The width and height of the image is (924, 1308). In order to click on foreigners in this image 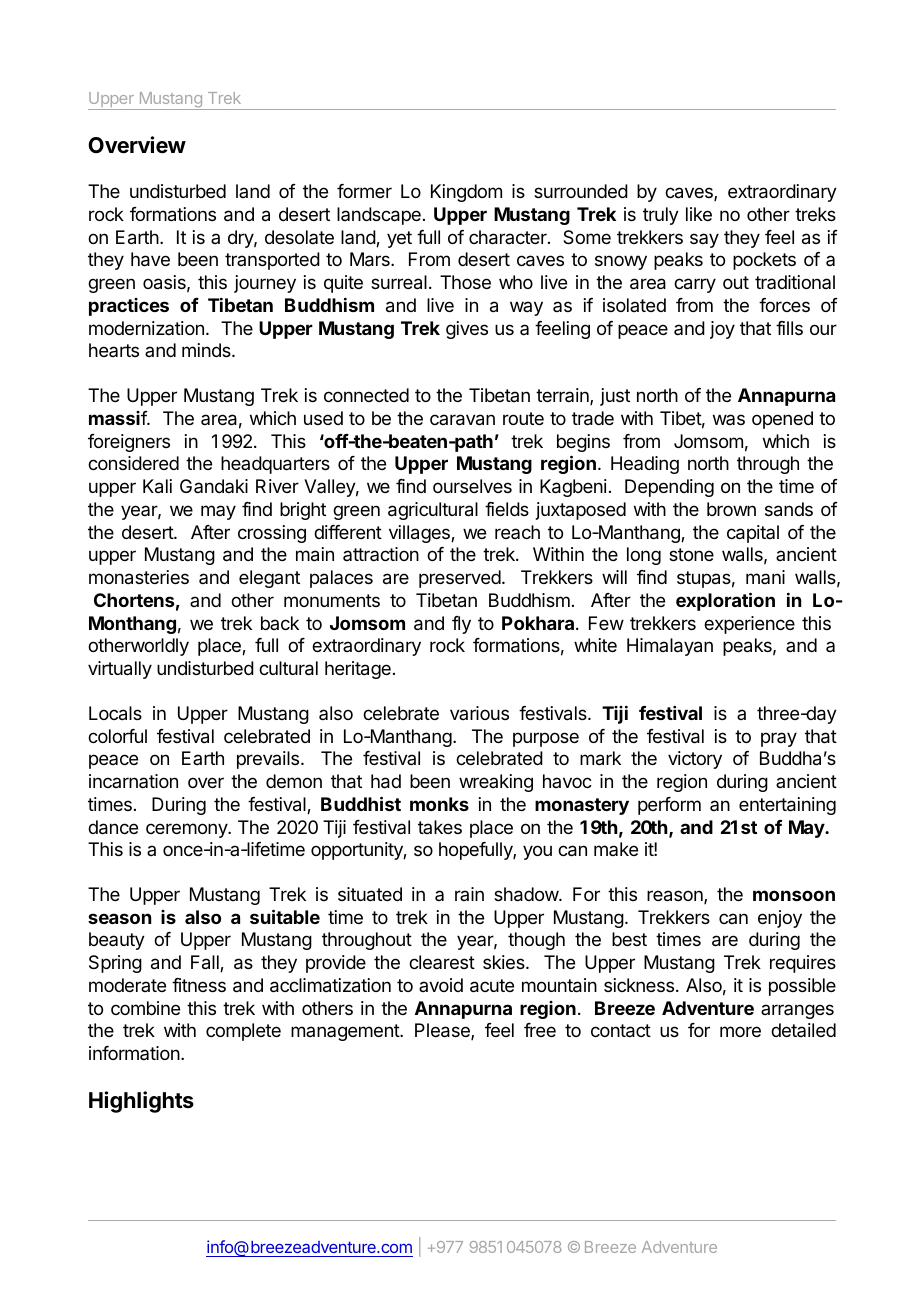, I will do `click(129, 443)`.
